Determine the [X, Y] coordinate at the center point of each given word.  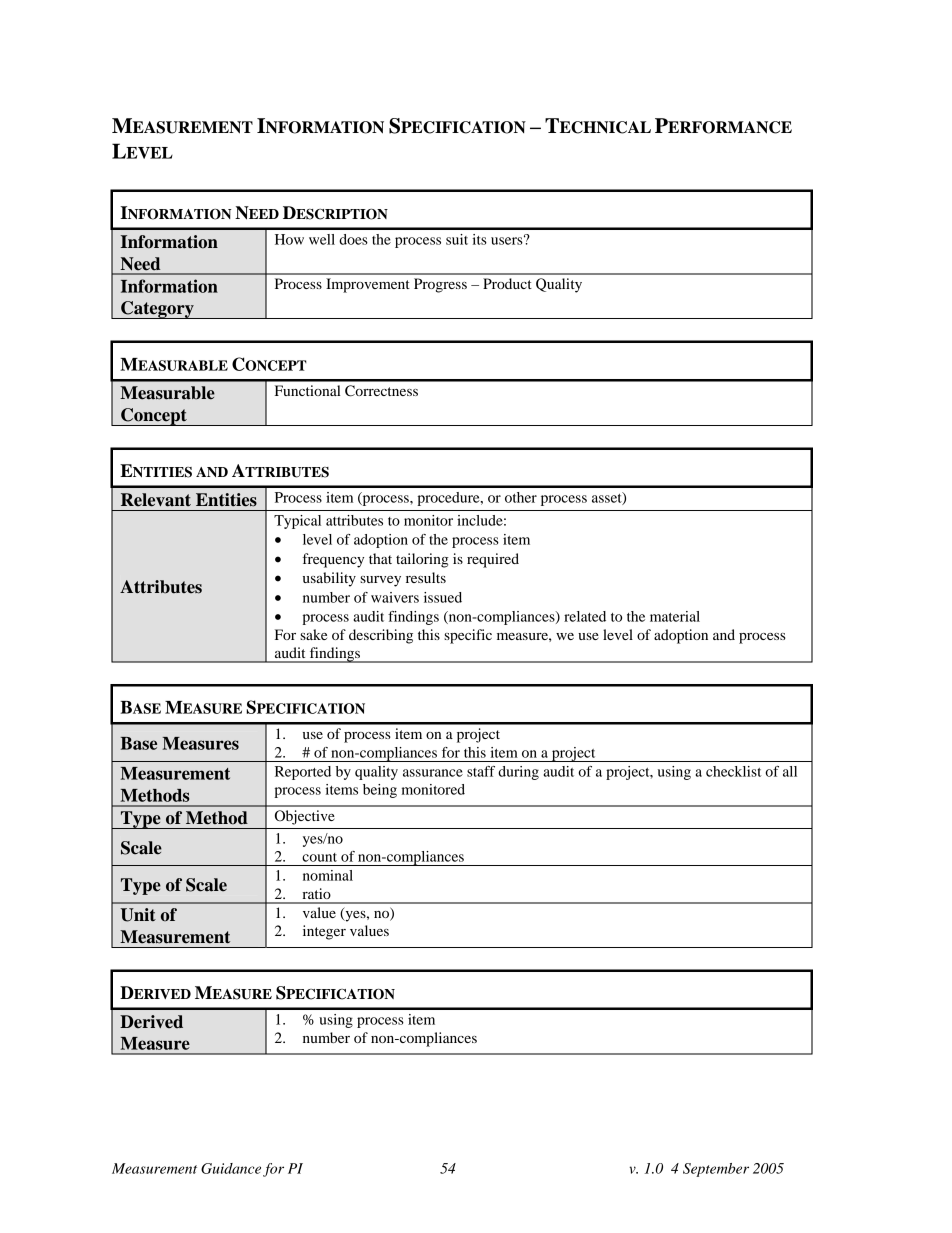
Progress [440, 285]
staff [481, 771]
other [521, 497]
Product [507, 283]
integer [324, 932]
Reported [303, 773]
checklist [734, 771]
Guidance [231, 1168]
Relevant [156, 500]
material [675, 616]
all [790, 771]
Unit [138, 915]
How [289, 239]
